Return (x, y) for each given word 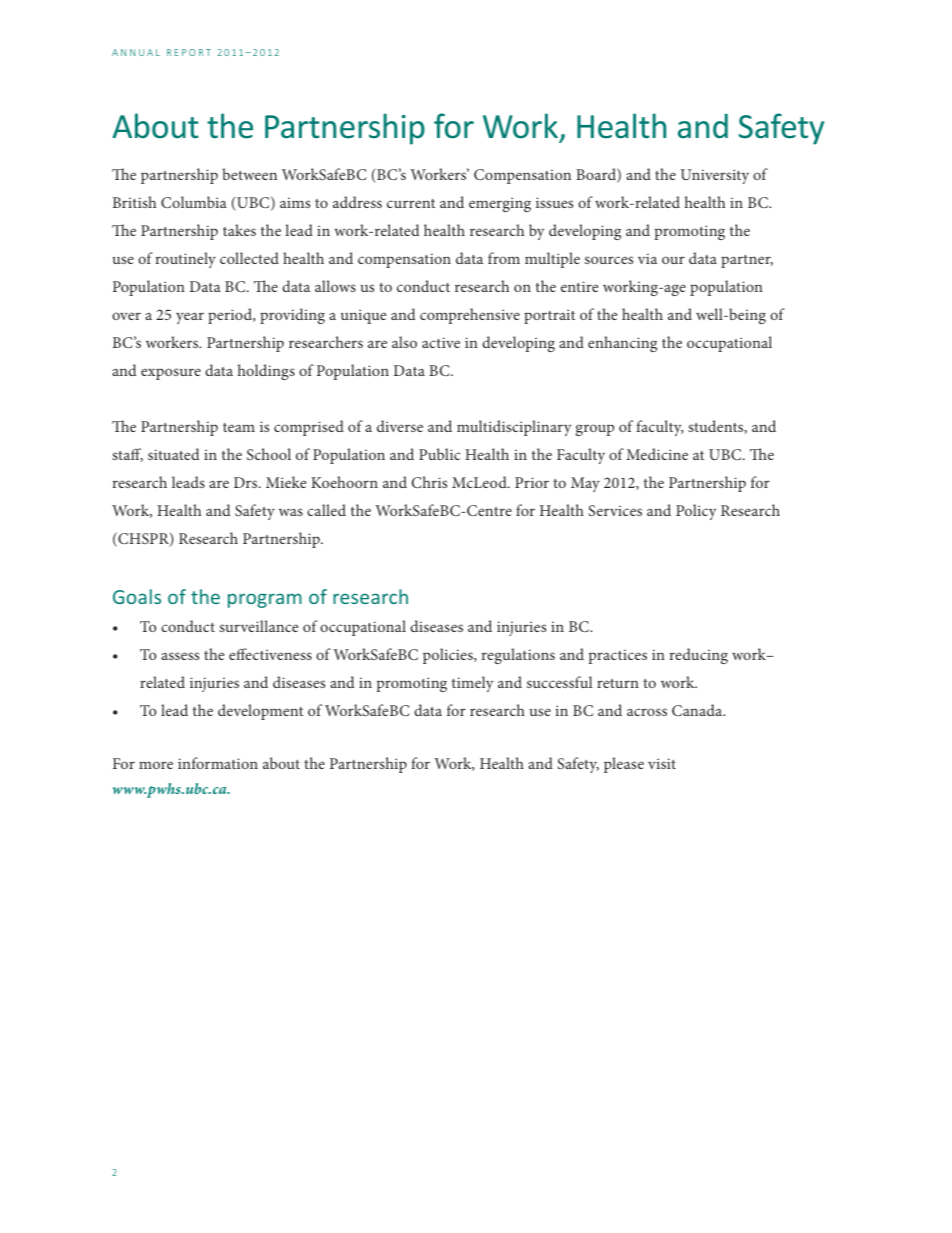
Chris (429, 482)
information (218, 763)
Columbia (194, 202)
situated (173, 454)
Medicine (657, 454)
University (714, 176)
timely (472, 684)
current (411, 203)
